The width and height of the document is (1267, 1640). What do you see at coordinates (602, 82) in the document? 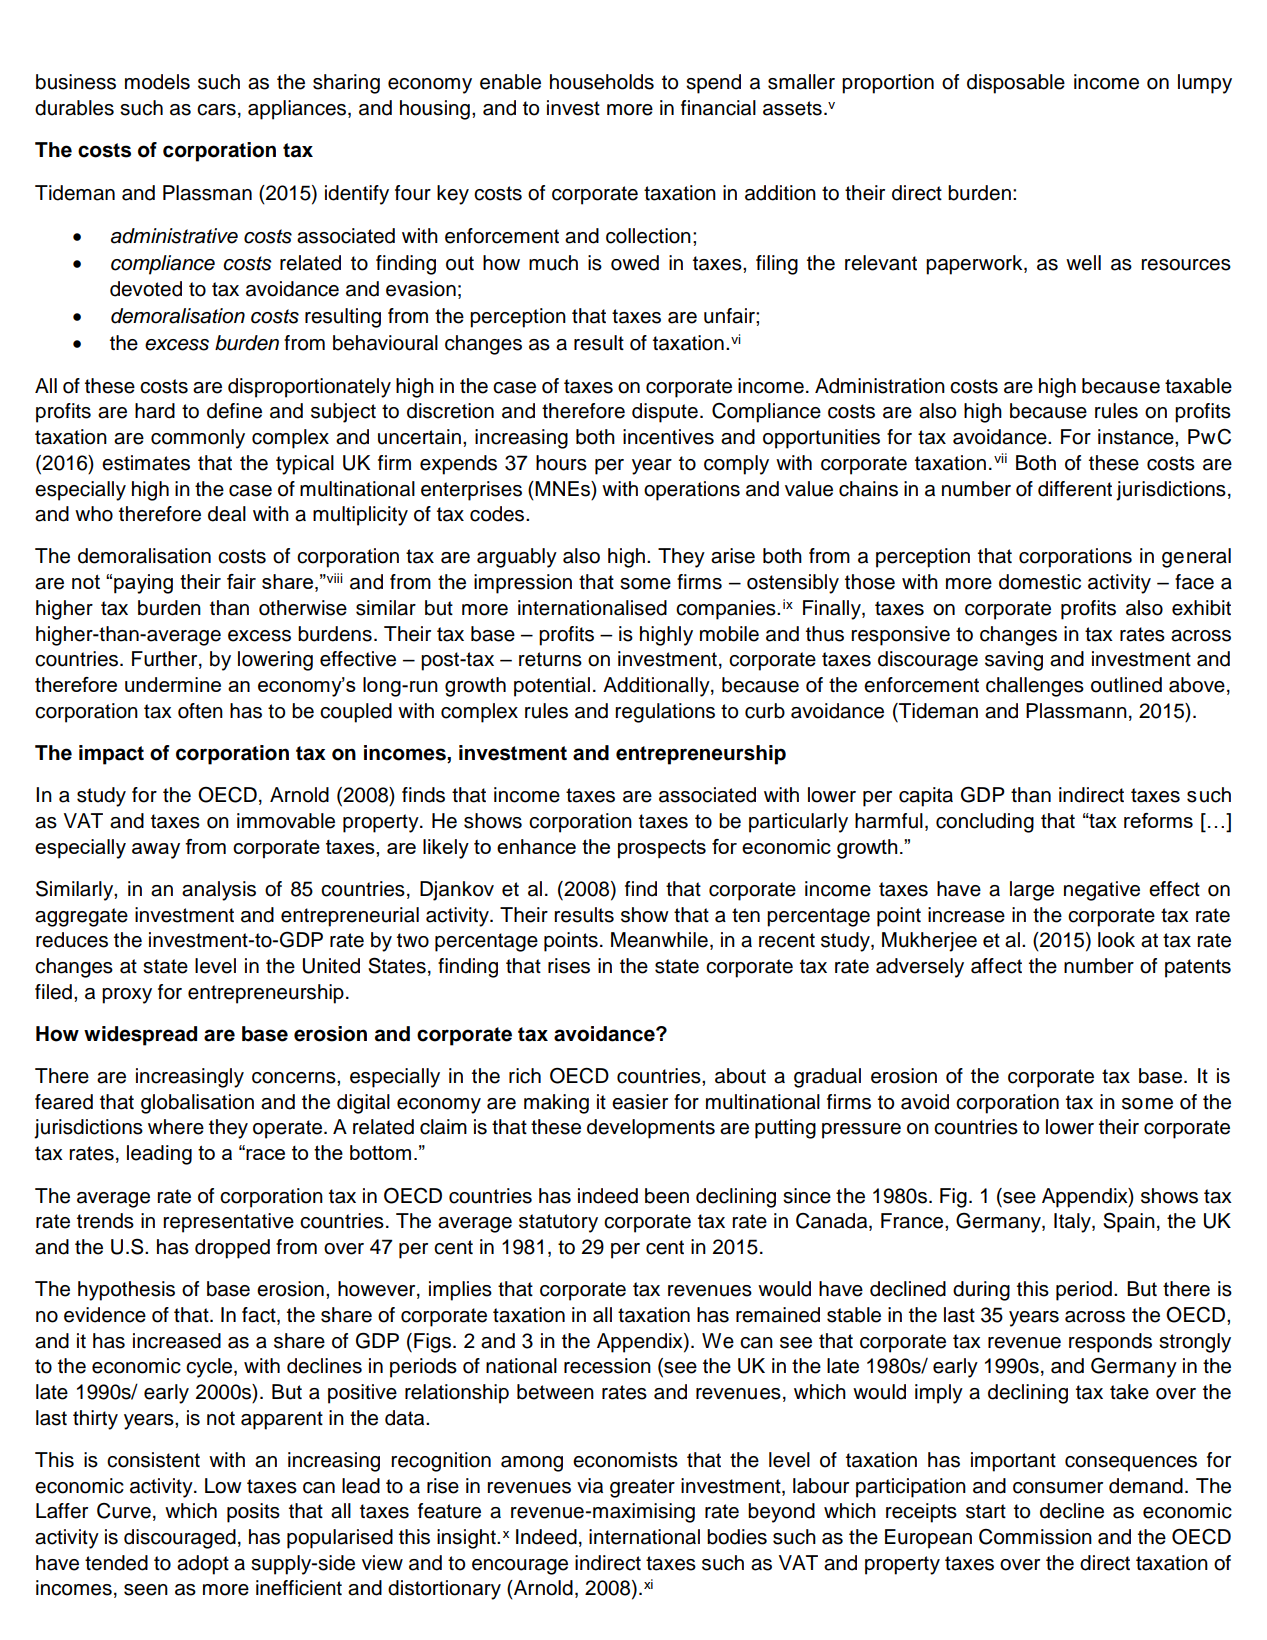
I see `households` at bounding box center [602, 82].
